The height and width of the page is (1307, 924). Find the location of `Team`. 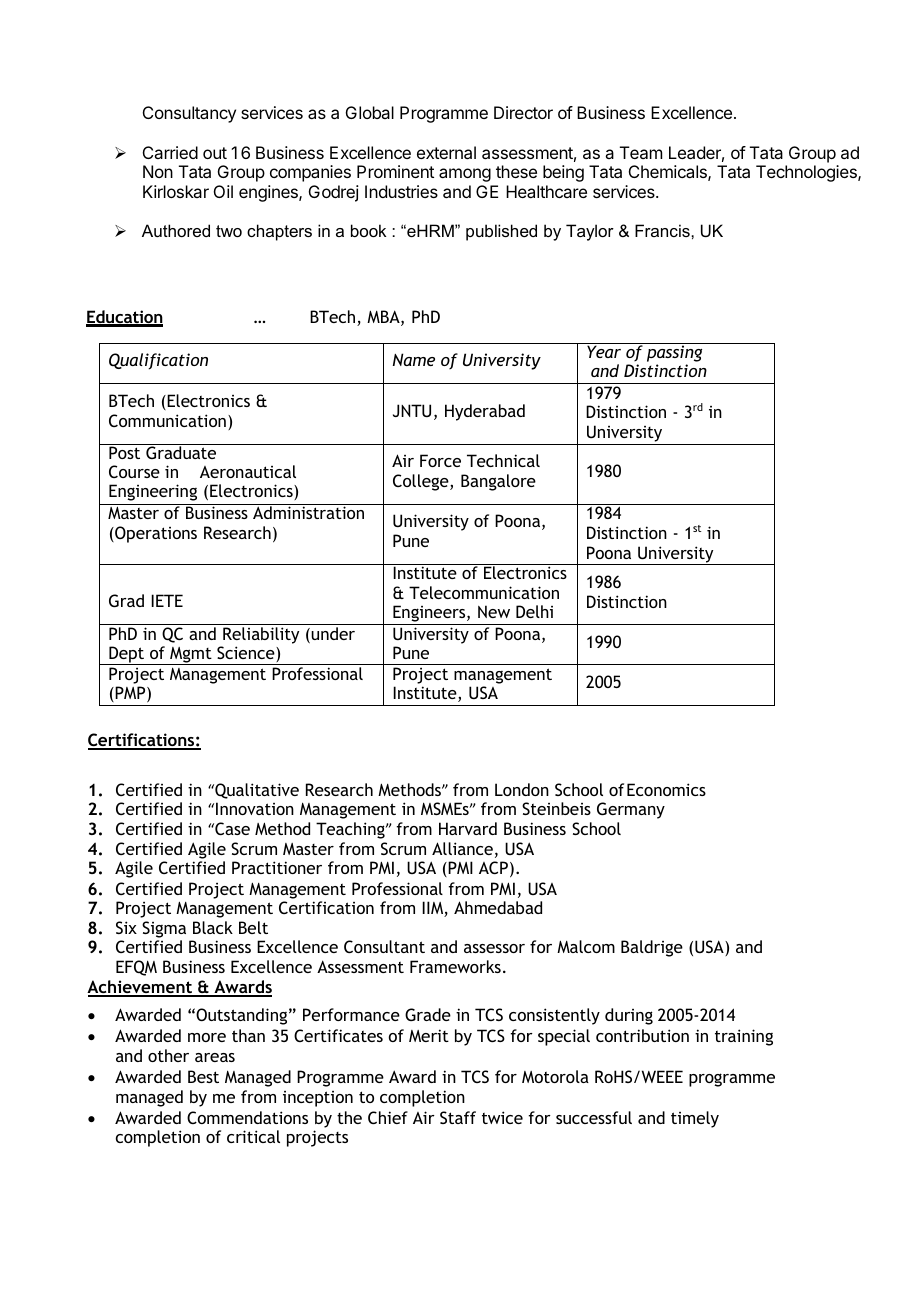

Team is located at coordinates (641, 152).
